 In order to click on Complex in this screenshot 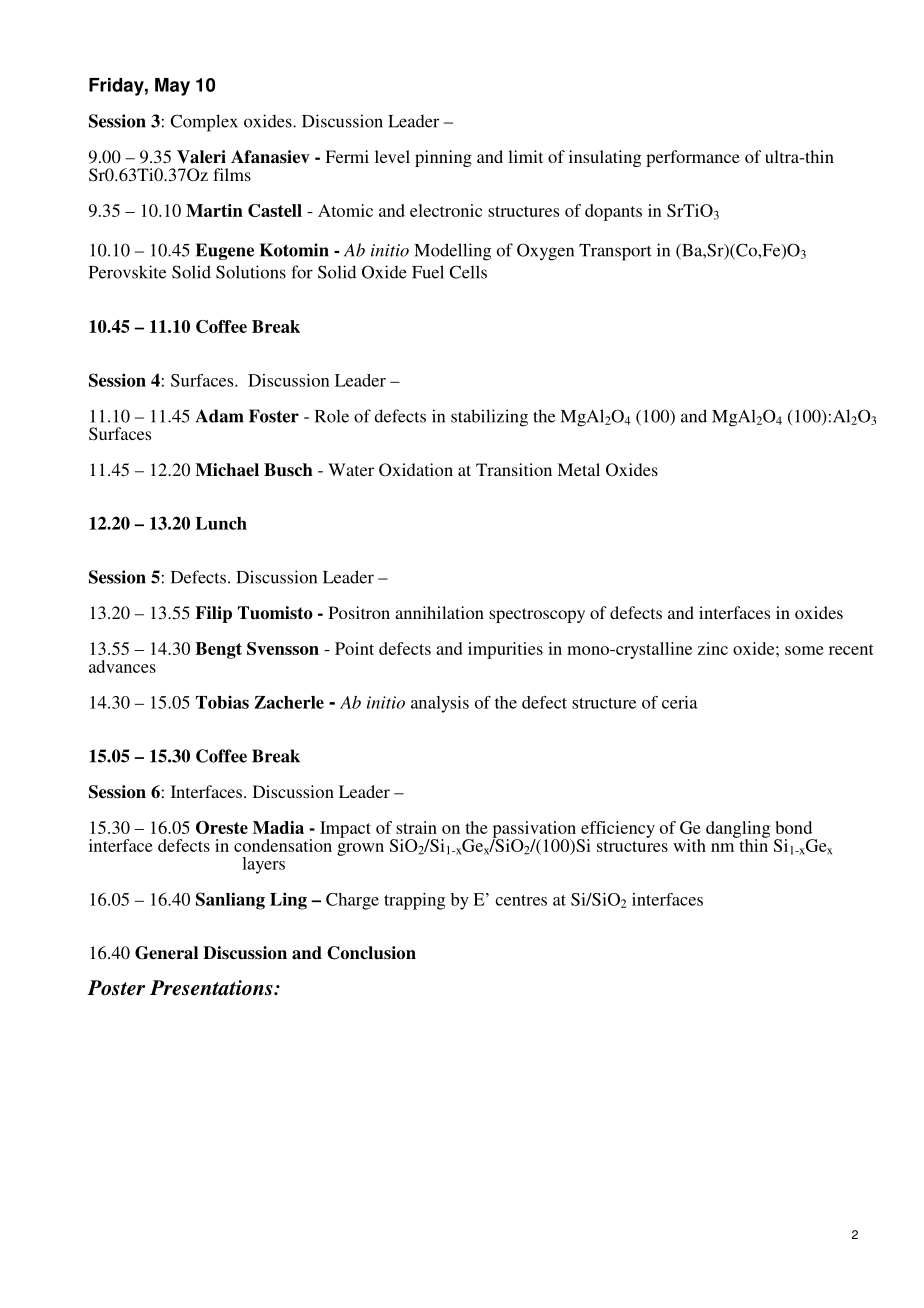, I will do `click(204, 123)`.
